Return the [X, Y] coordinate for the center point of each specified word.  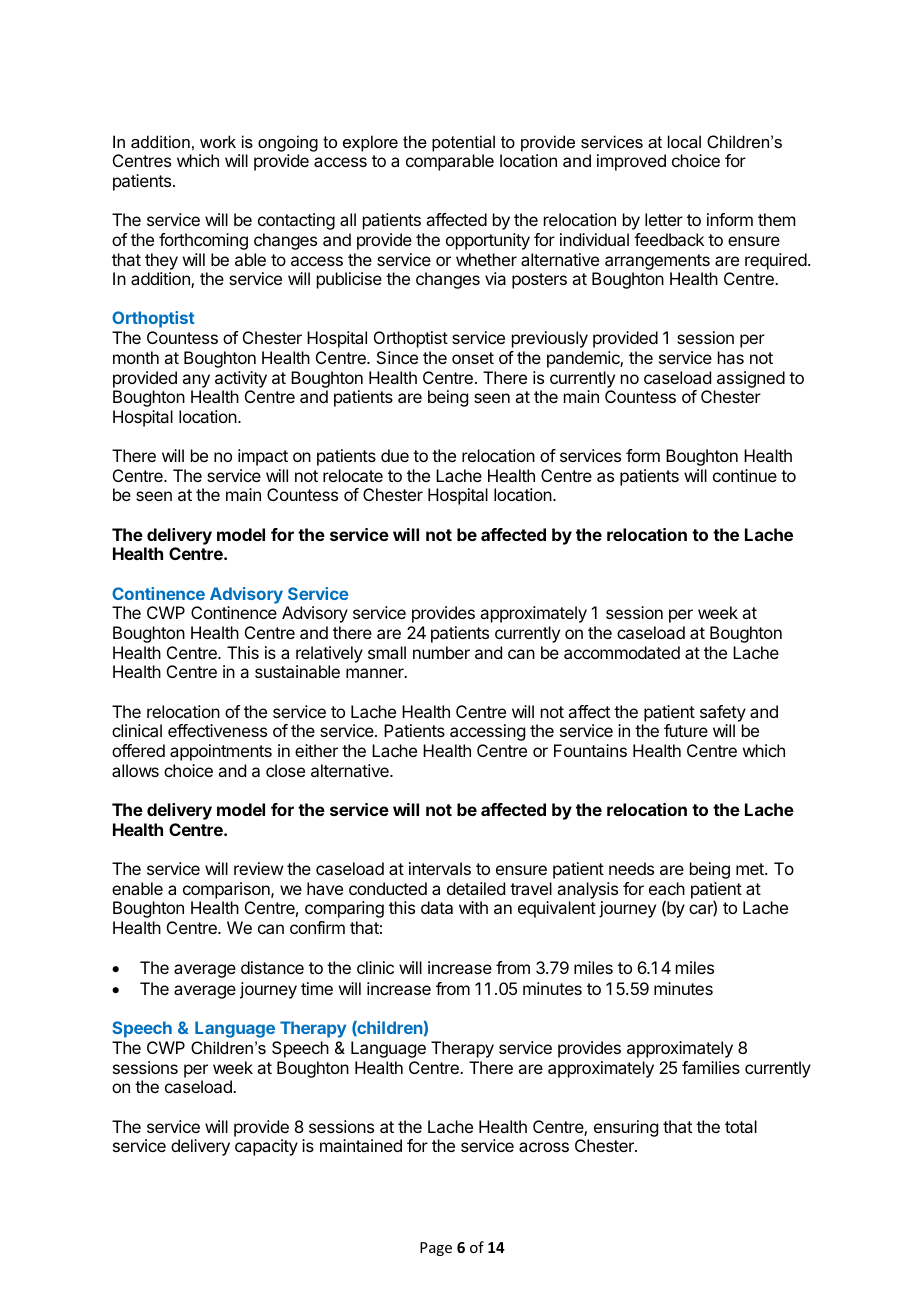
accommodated [622, 652]
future [686, 730]
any [196, 381]
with [473, 907]
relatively [329, 654]
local [684, 141]
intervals [440, 868]
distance [272, 967]
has [731, 357]
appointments [221, 752]
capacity [266, 1147]
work [218, 141]
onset [473, 358]
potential [463, 143]
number [441, 652]
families [711, 1067]
